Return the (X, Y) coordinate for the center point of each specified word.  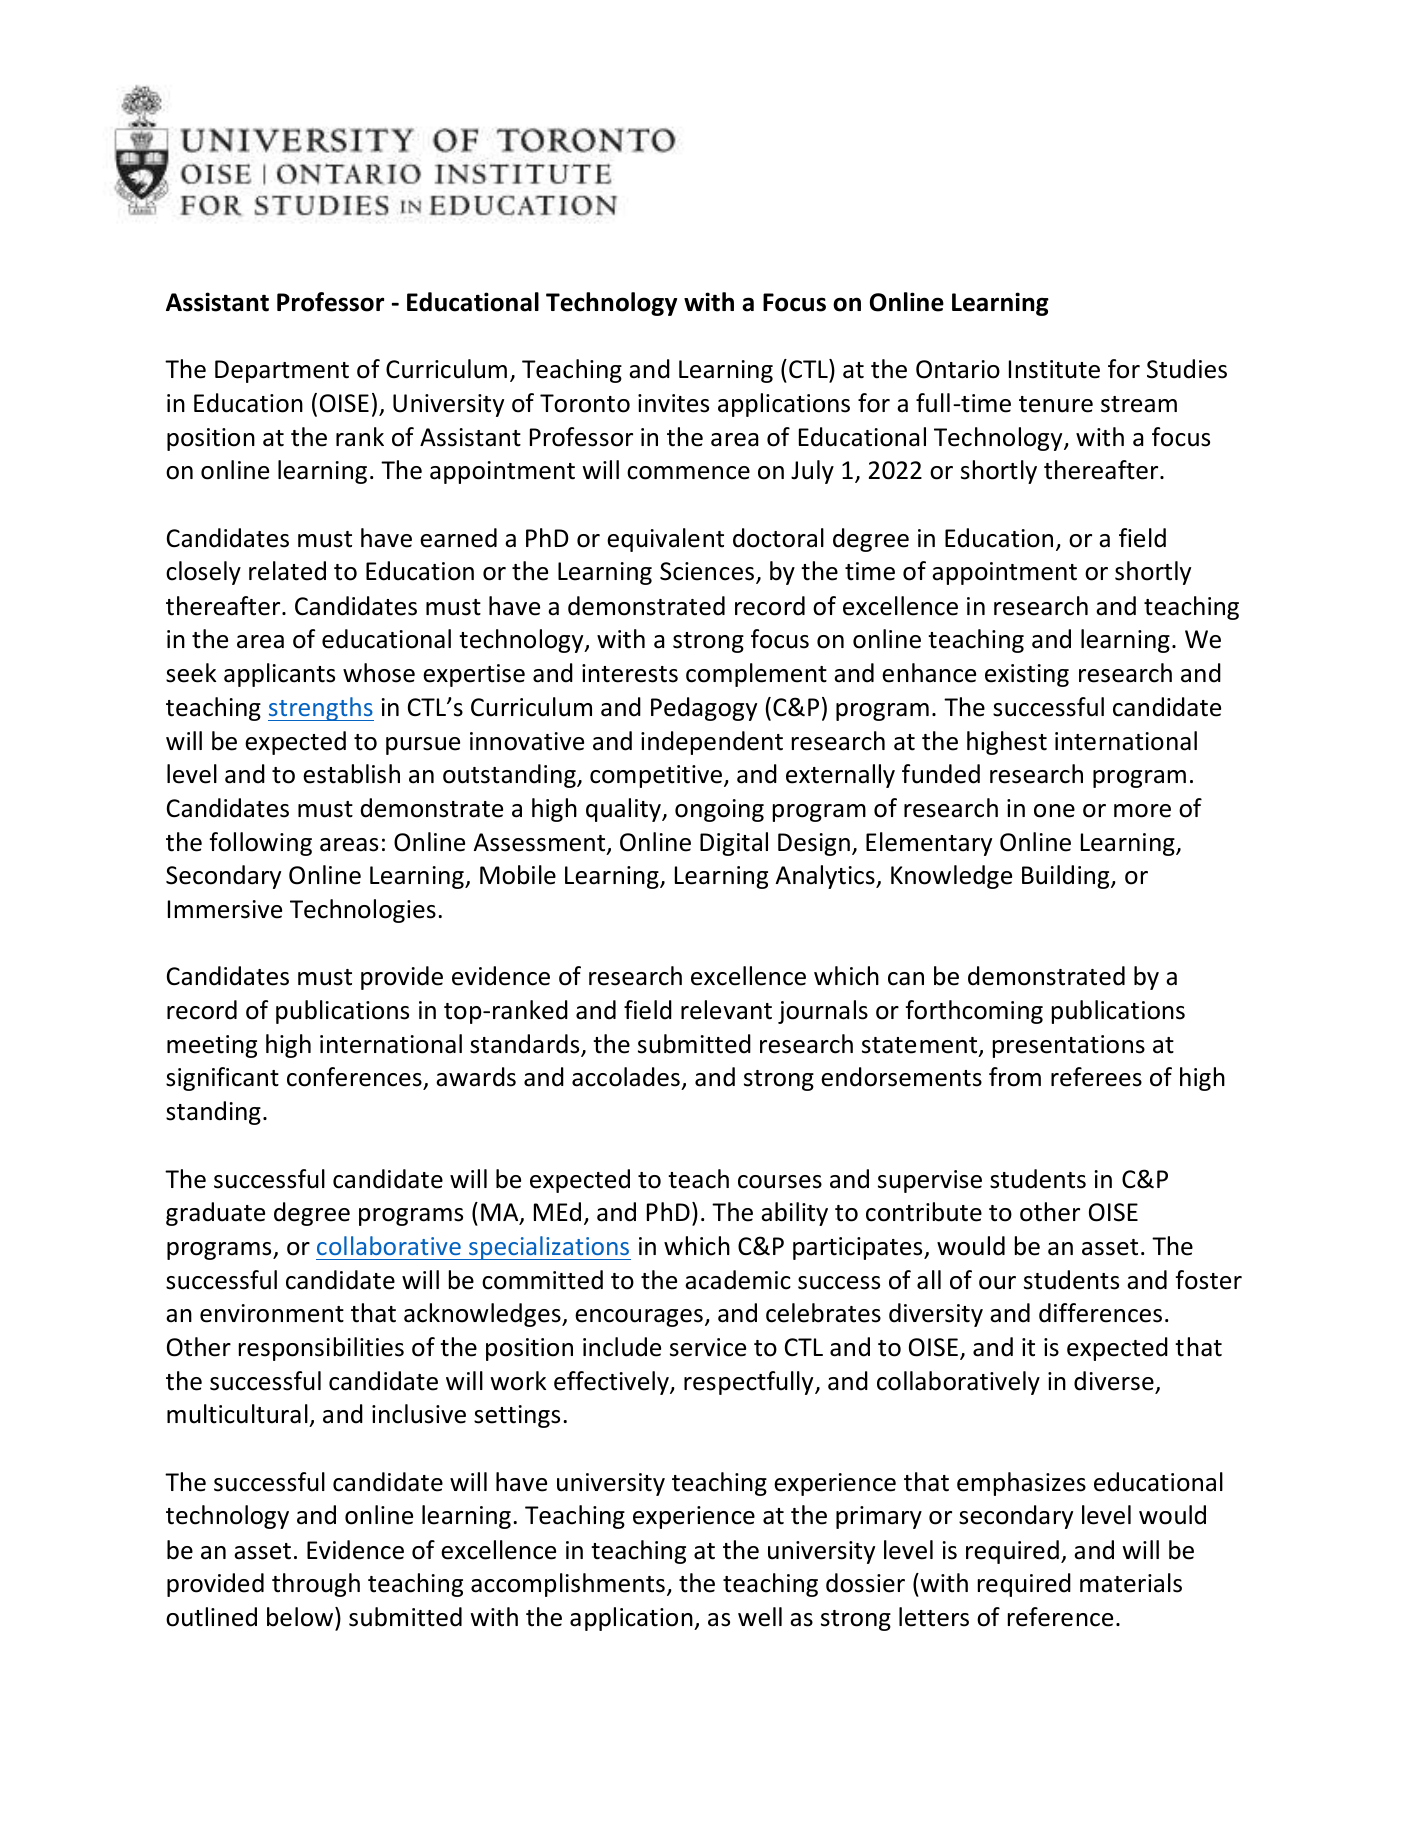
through (316, 1585)
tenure (1056, 404)
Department (282, 371)
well (760, 1617)
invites (673, 403)
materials (1131, 1583)
